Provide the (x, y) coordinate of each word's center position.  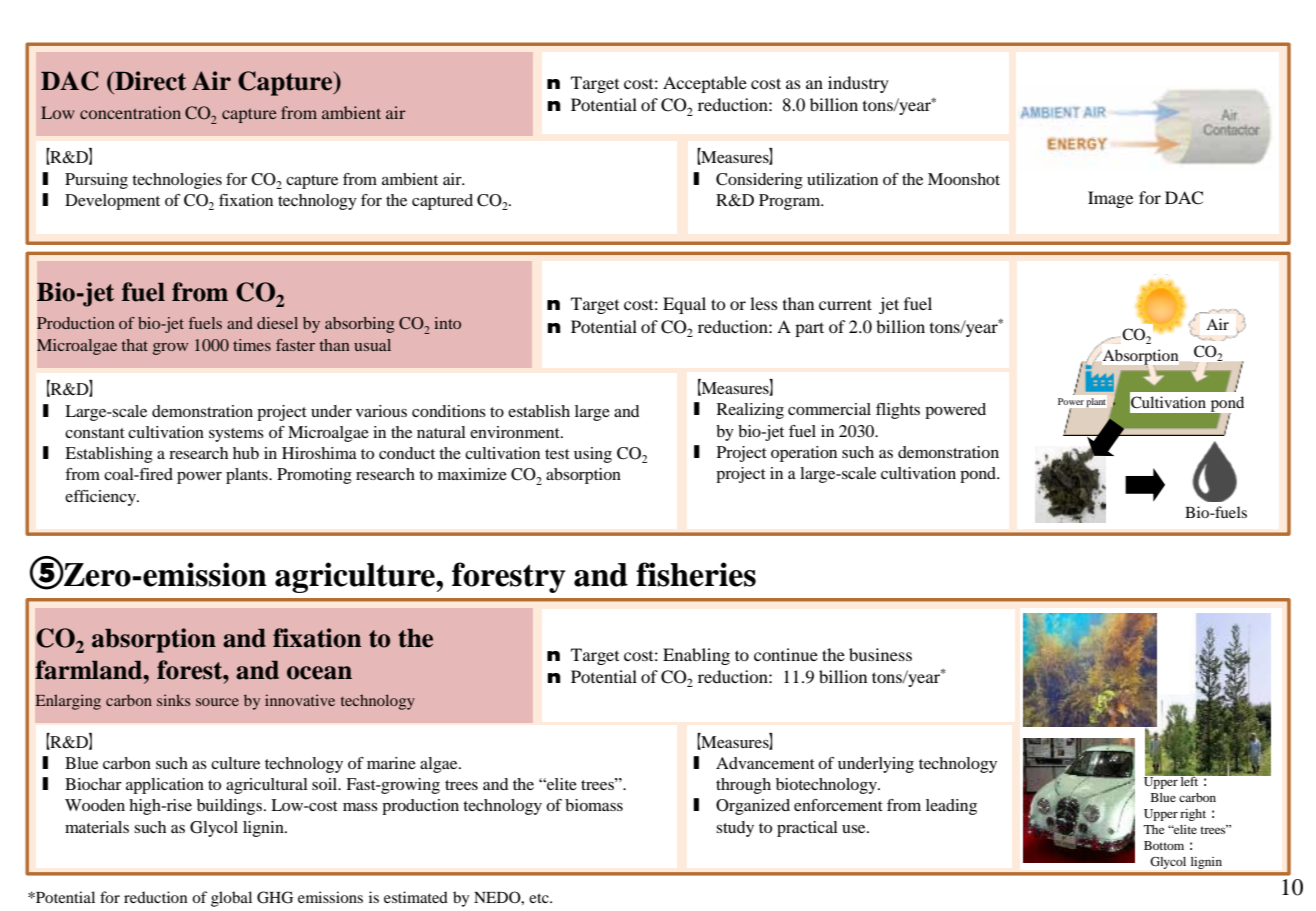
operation (804, 454)
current (845, 304)
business (880, 654)
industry (858, 84)
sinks (173, 700)
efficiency (101, 498)
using (593, 455)
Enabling (696, 656)
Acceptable (705, 84)
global (231, 899)
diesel (277, 323)
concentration (130, 112)
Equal (684, 305)
